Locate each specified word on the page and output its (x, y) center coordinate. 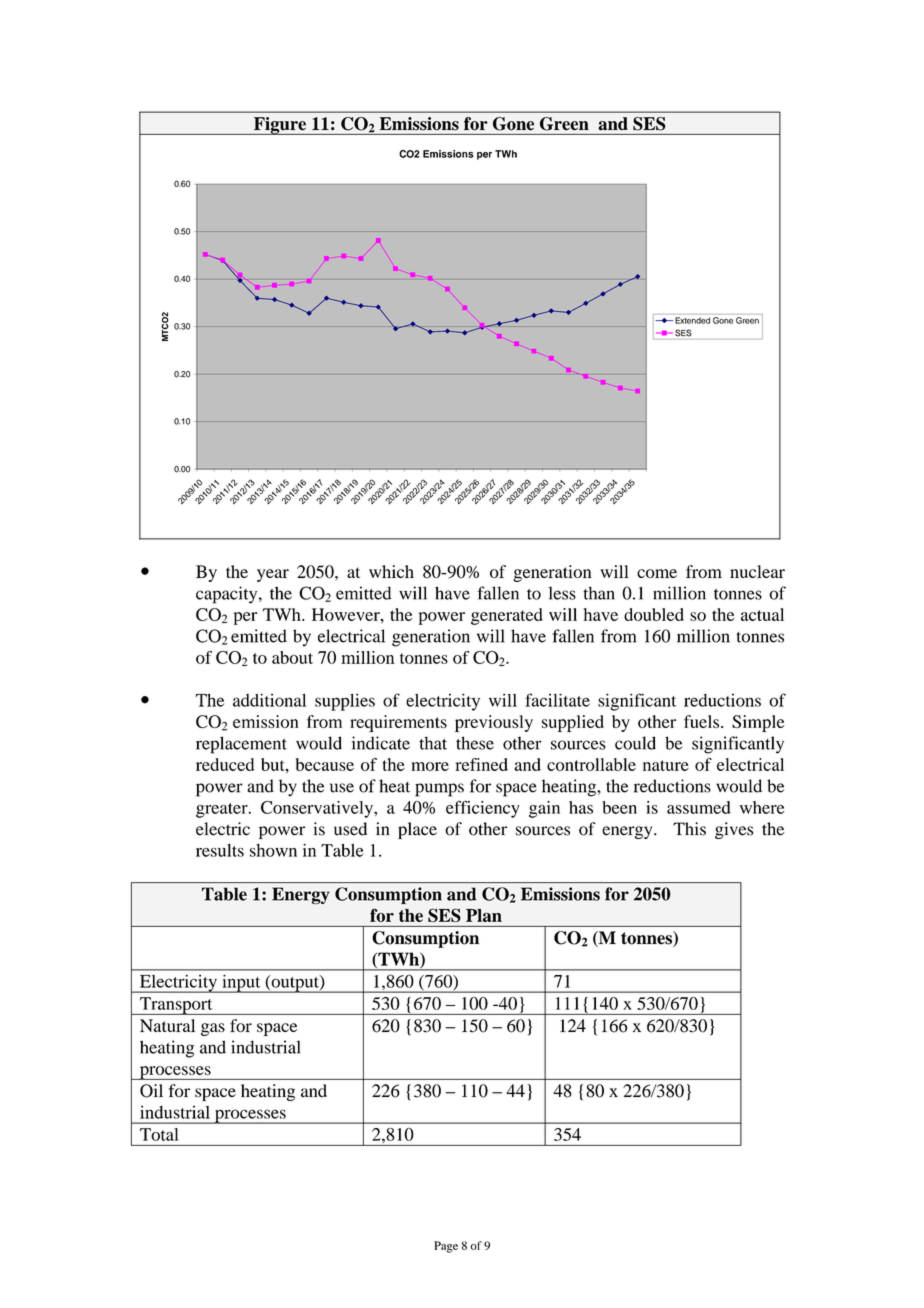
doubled (654, 614)
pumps (439, 790)
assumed (699, 807)
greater (223, 810)
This (689, 829)
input (241, 983)
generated (507, 616)
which (391, 571)
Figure (280, 126)
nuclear (757, 571)
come (657, 573)
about (292, 657)
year (273, 575)
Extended (692, 320)
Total (159, 1134)
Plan (484, 915)
